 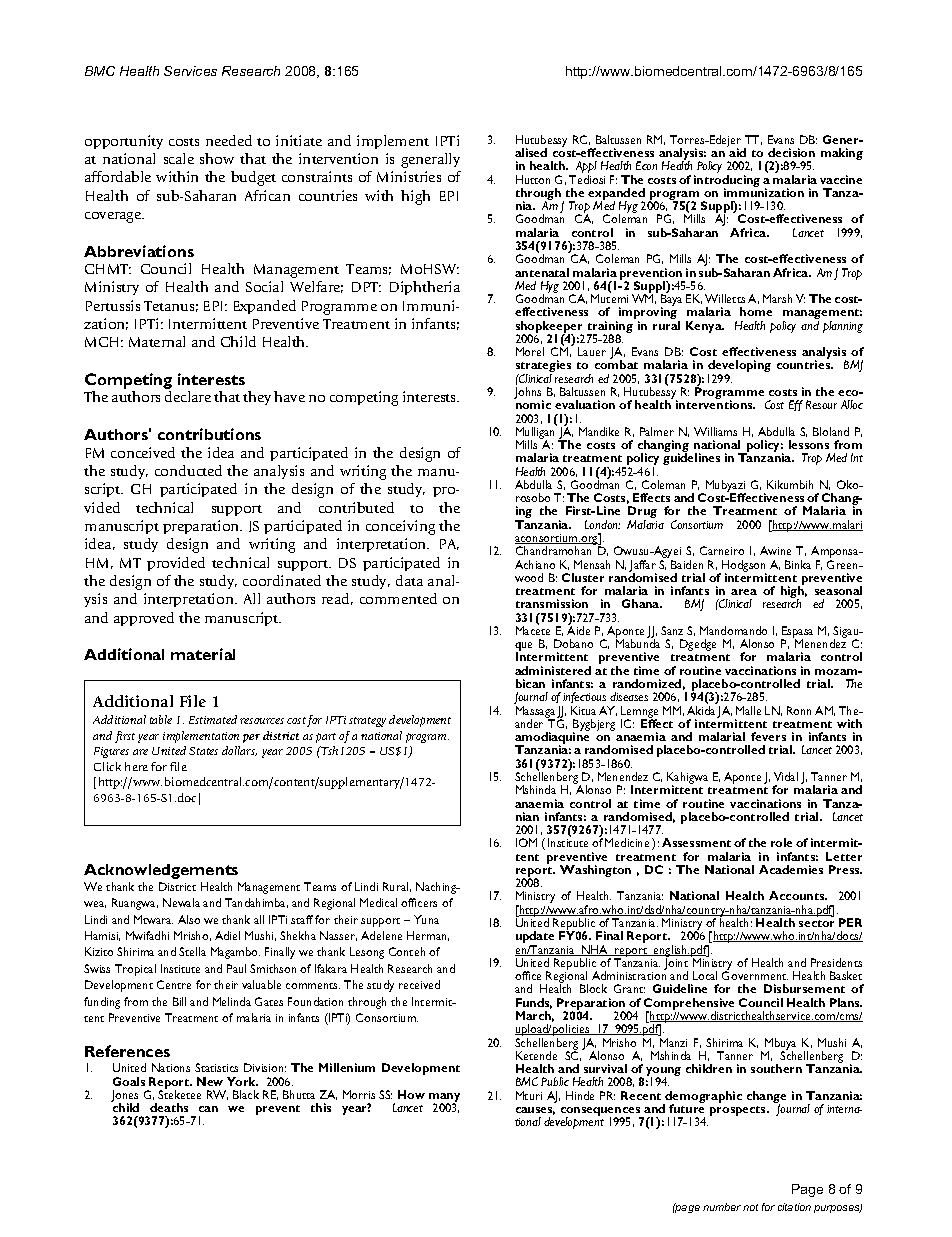 What do you see at coordinates (791, 152) in the screenshot?
I see `decision` at bounding box center [791, 152].
